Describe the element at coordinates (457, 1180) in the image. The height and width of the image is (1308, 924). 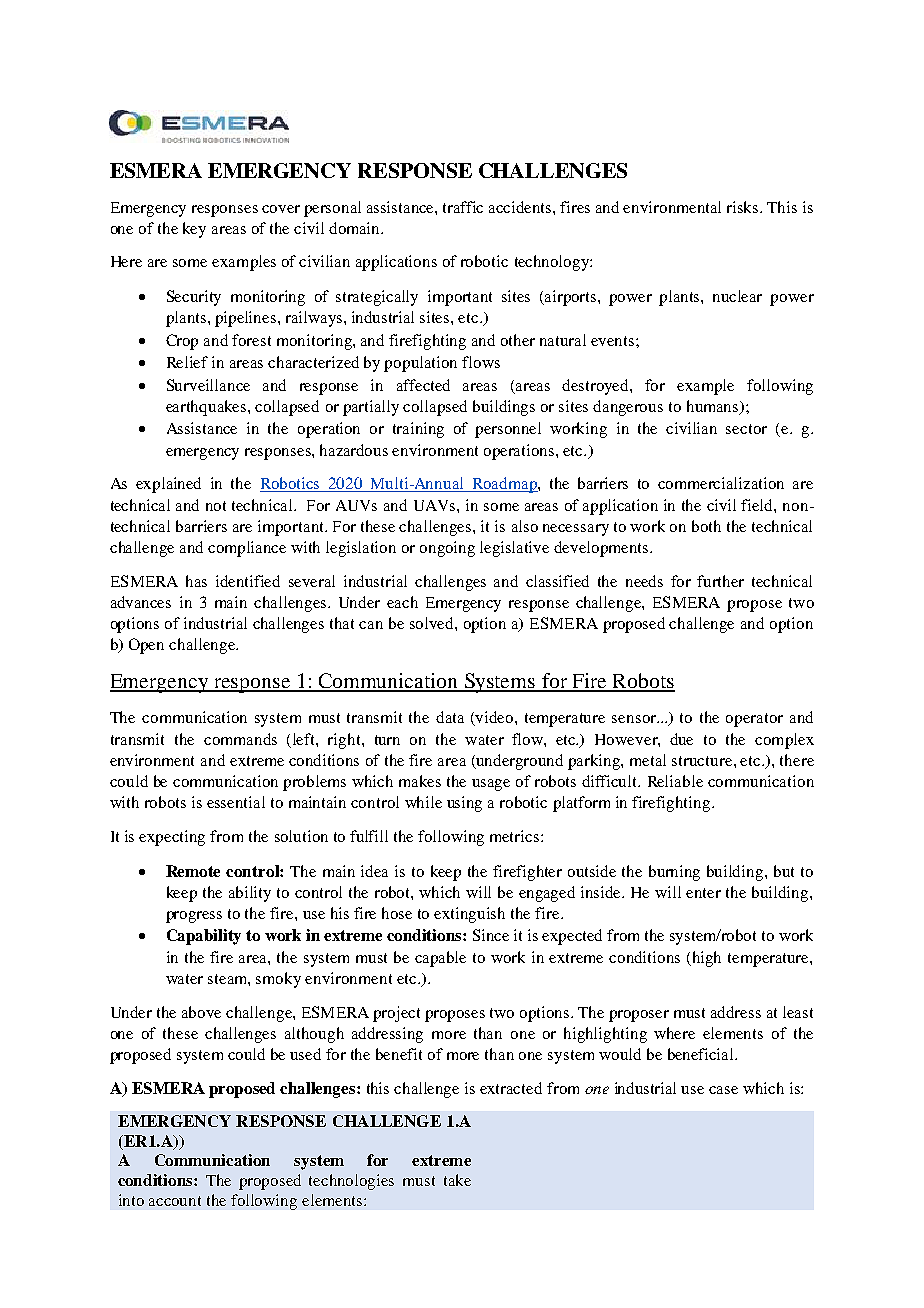
I see `take` at that location.
